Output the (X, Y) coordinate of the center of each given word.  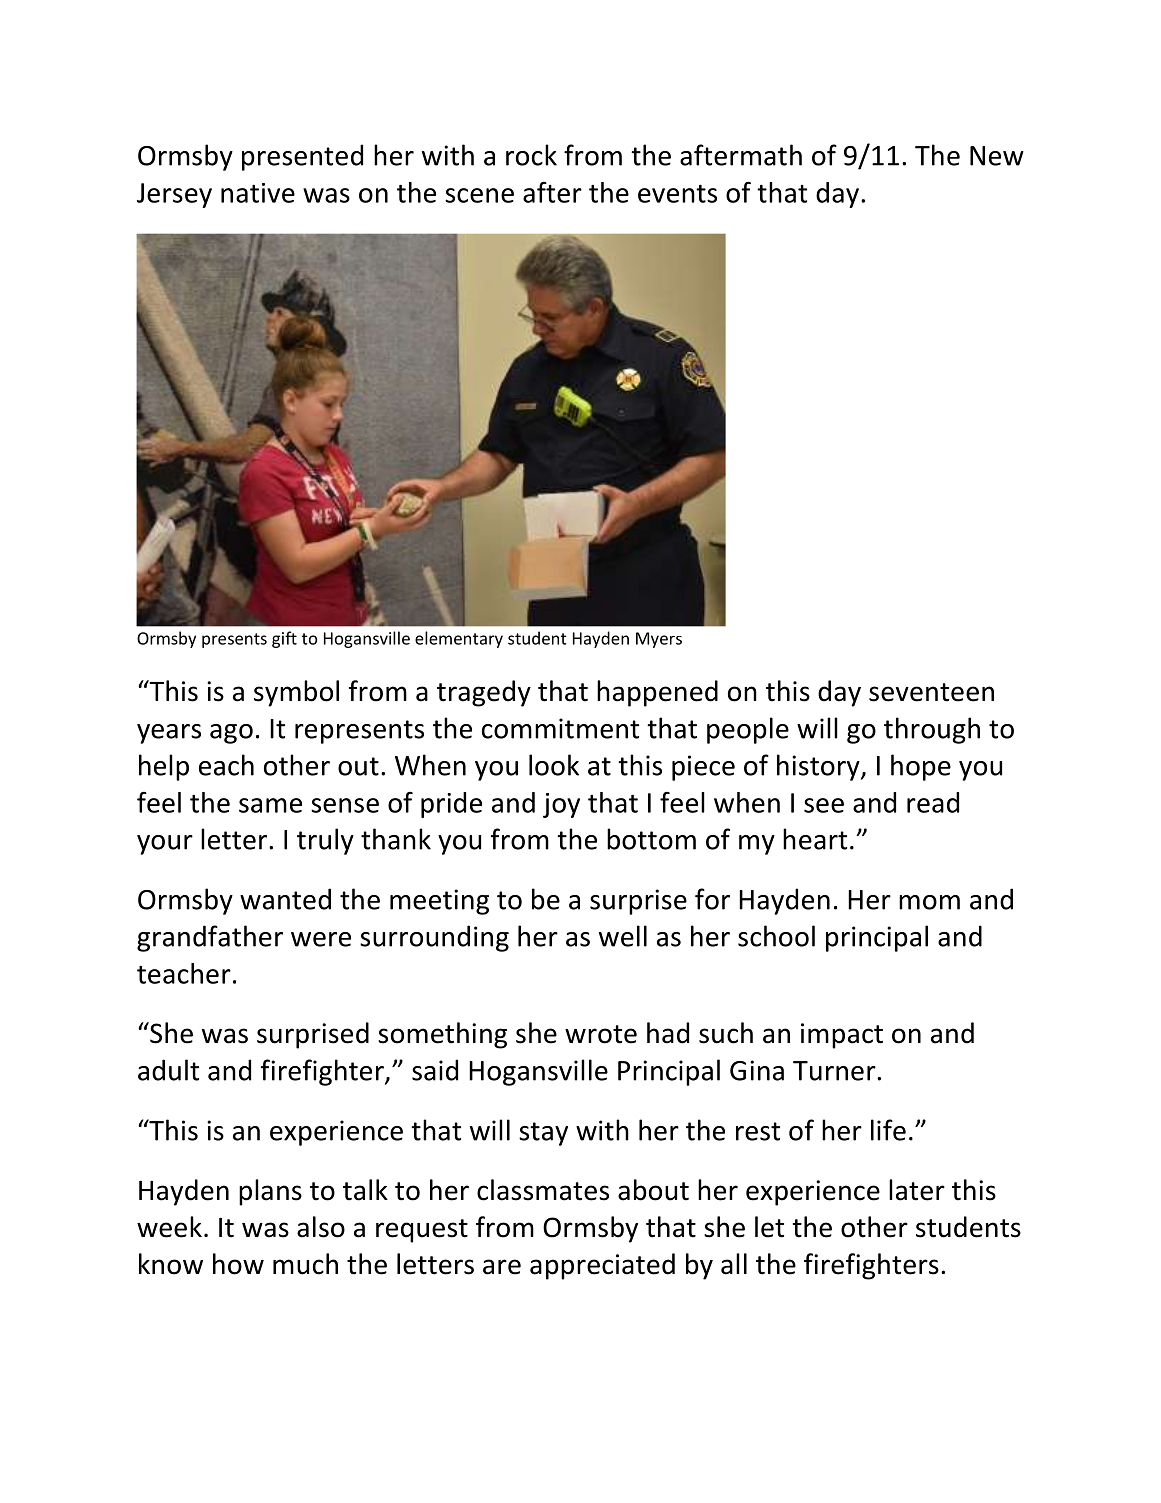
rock (531, 155)
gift (284, 639)
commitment (560, 728)
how (238, 1264)
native (258, 193)
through (932, 730)
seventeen (931, 692)
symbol (296, 693)
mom (929, 902)
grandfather (210, 938)
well (623, 936)
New (997, 156)
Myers (659, 640)
